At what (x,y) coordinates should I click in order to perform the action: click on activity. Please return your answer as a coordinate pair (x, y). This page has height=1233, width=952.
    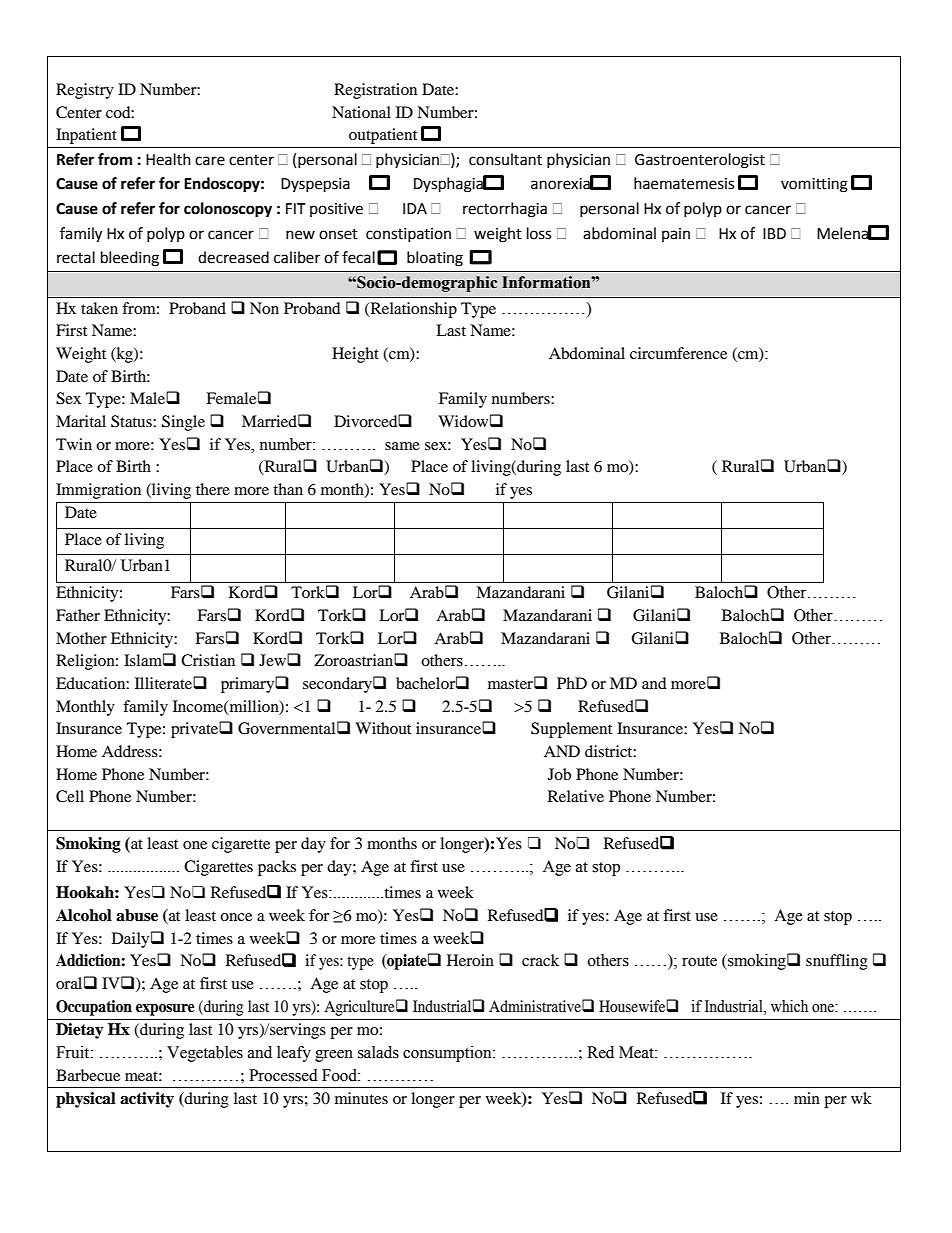
    Looking at the image, I should click on (147, 1100).
